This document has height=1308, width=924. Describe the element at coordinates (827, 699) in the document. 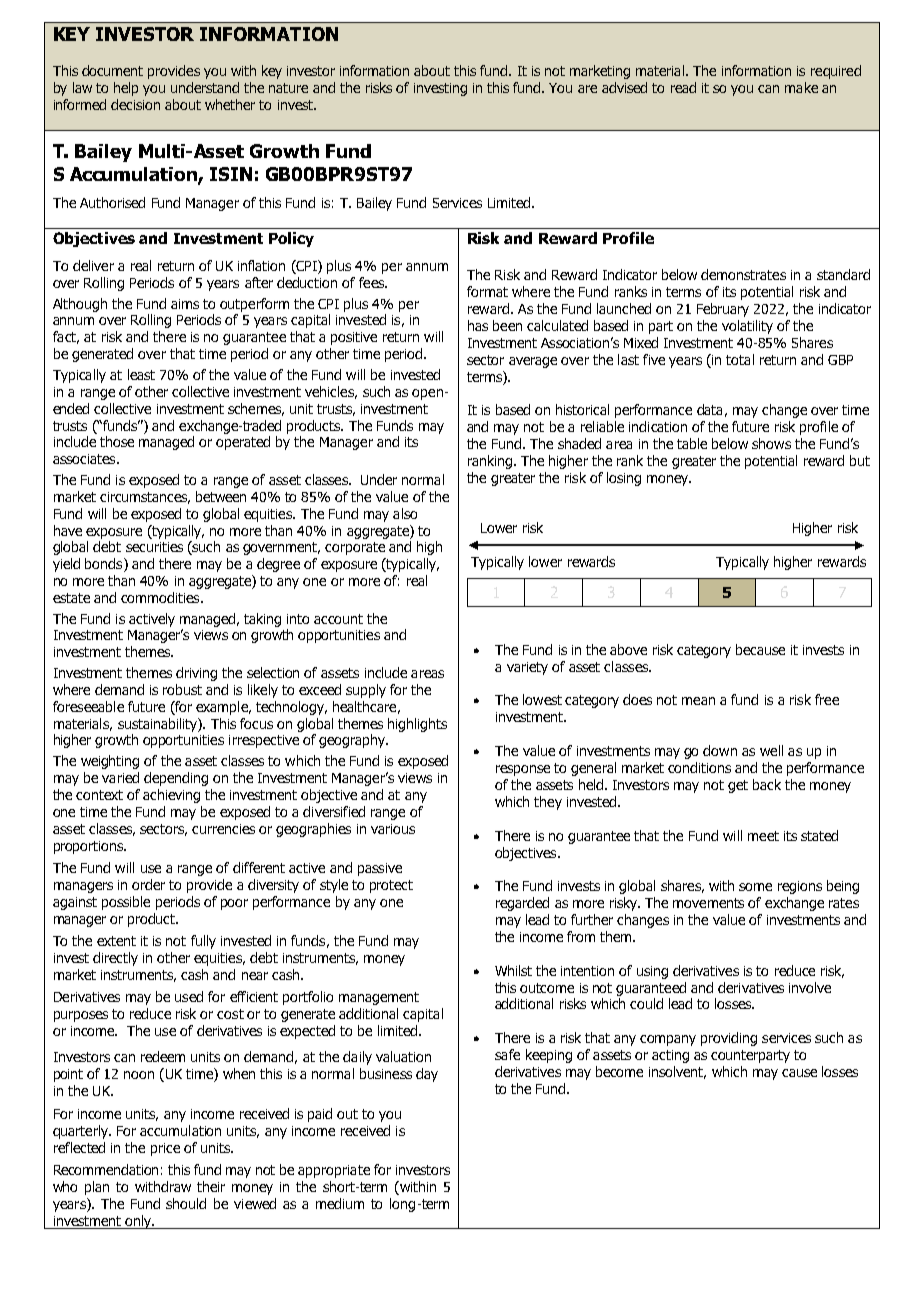

I see `free` at that location.
